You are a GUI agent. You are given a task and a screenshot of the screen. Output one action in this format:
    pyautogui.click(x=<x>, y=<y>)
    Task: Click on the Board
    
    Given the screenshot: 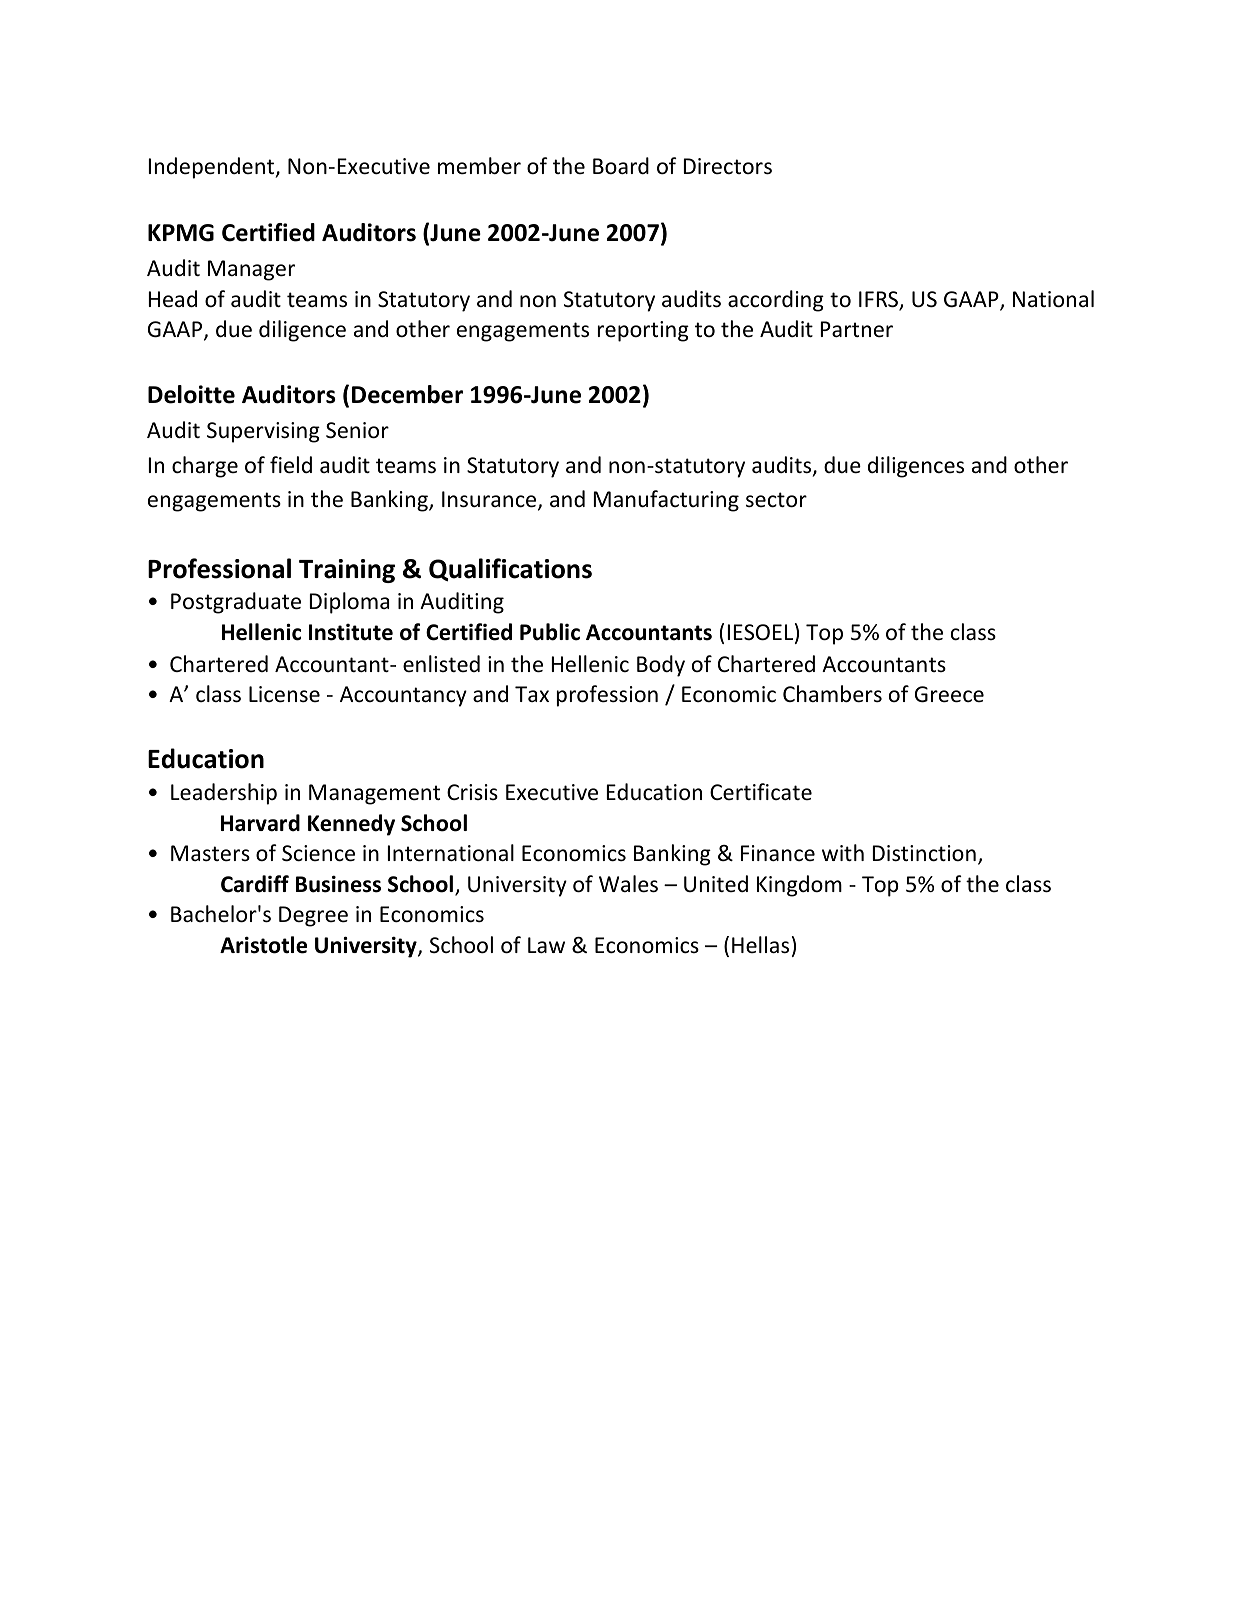 What is the action you would take?
    pyautogui.click(x=621, y=166)
